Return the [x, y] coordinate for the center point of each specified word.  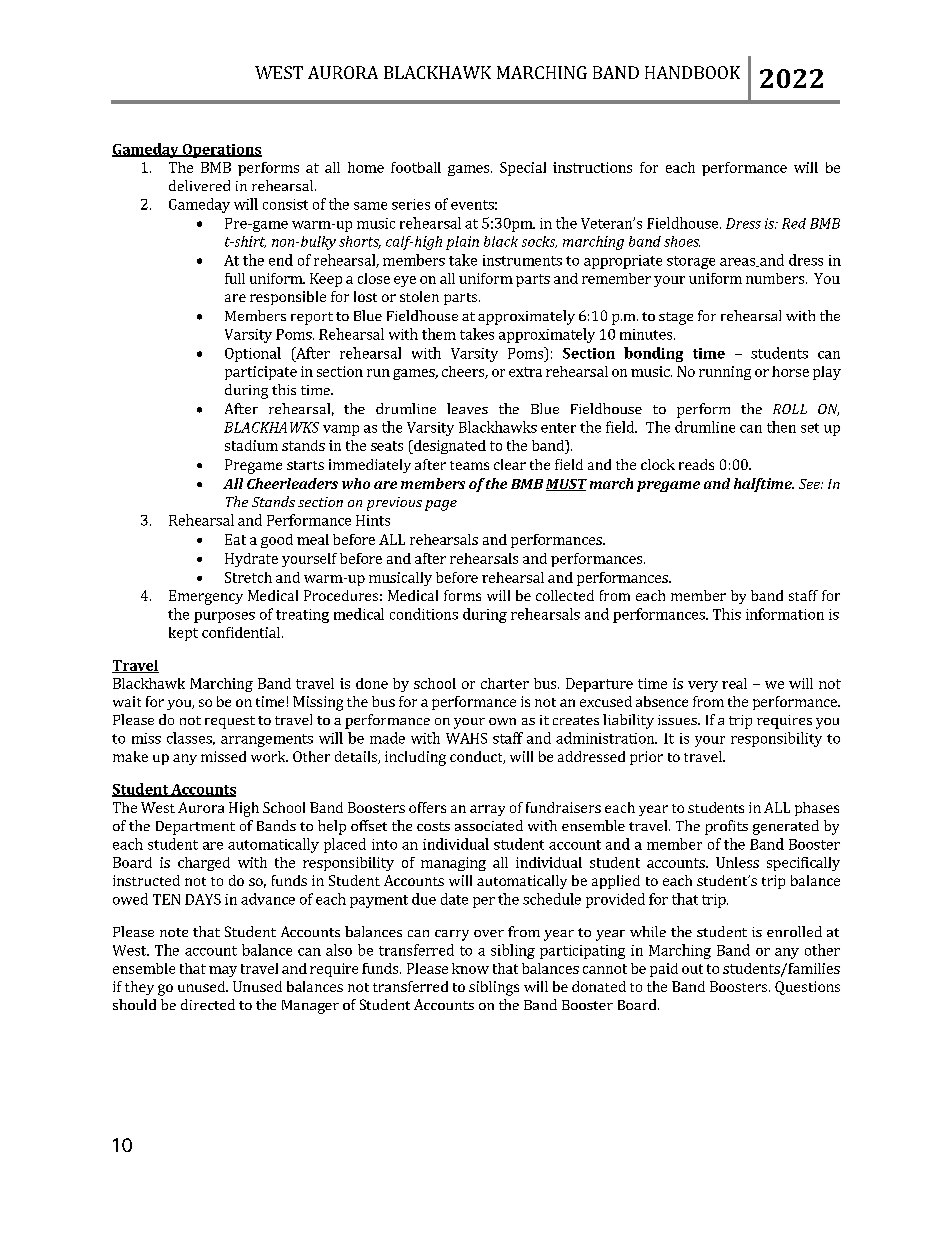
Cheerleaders [292, 483]
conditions [424, 614]
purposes [224, 617]
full [235, 278]
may [223, 971]
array [487, 810]
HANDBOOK [692, 72]
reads [696, 464]
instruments [522, 260]
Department [195, 828]
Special [523, 169]
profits [726, 827]
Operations [221, 151]
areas [738, 262]
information [785, 614]
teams [469, 465]
